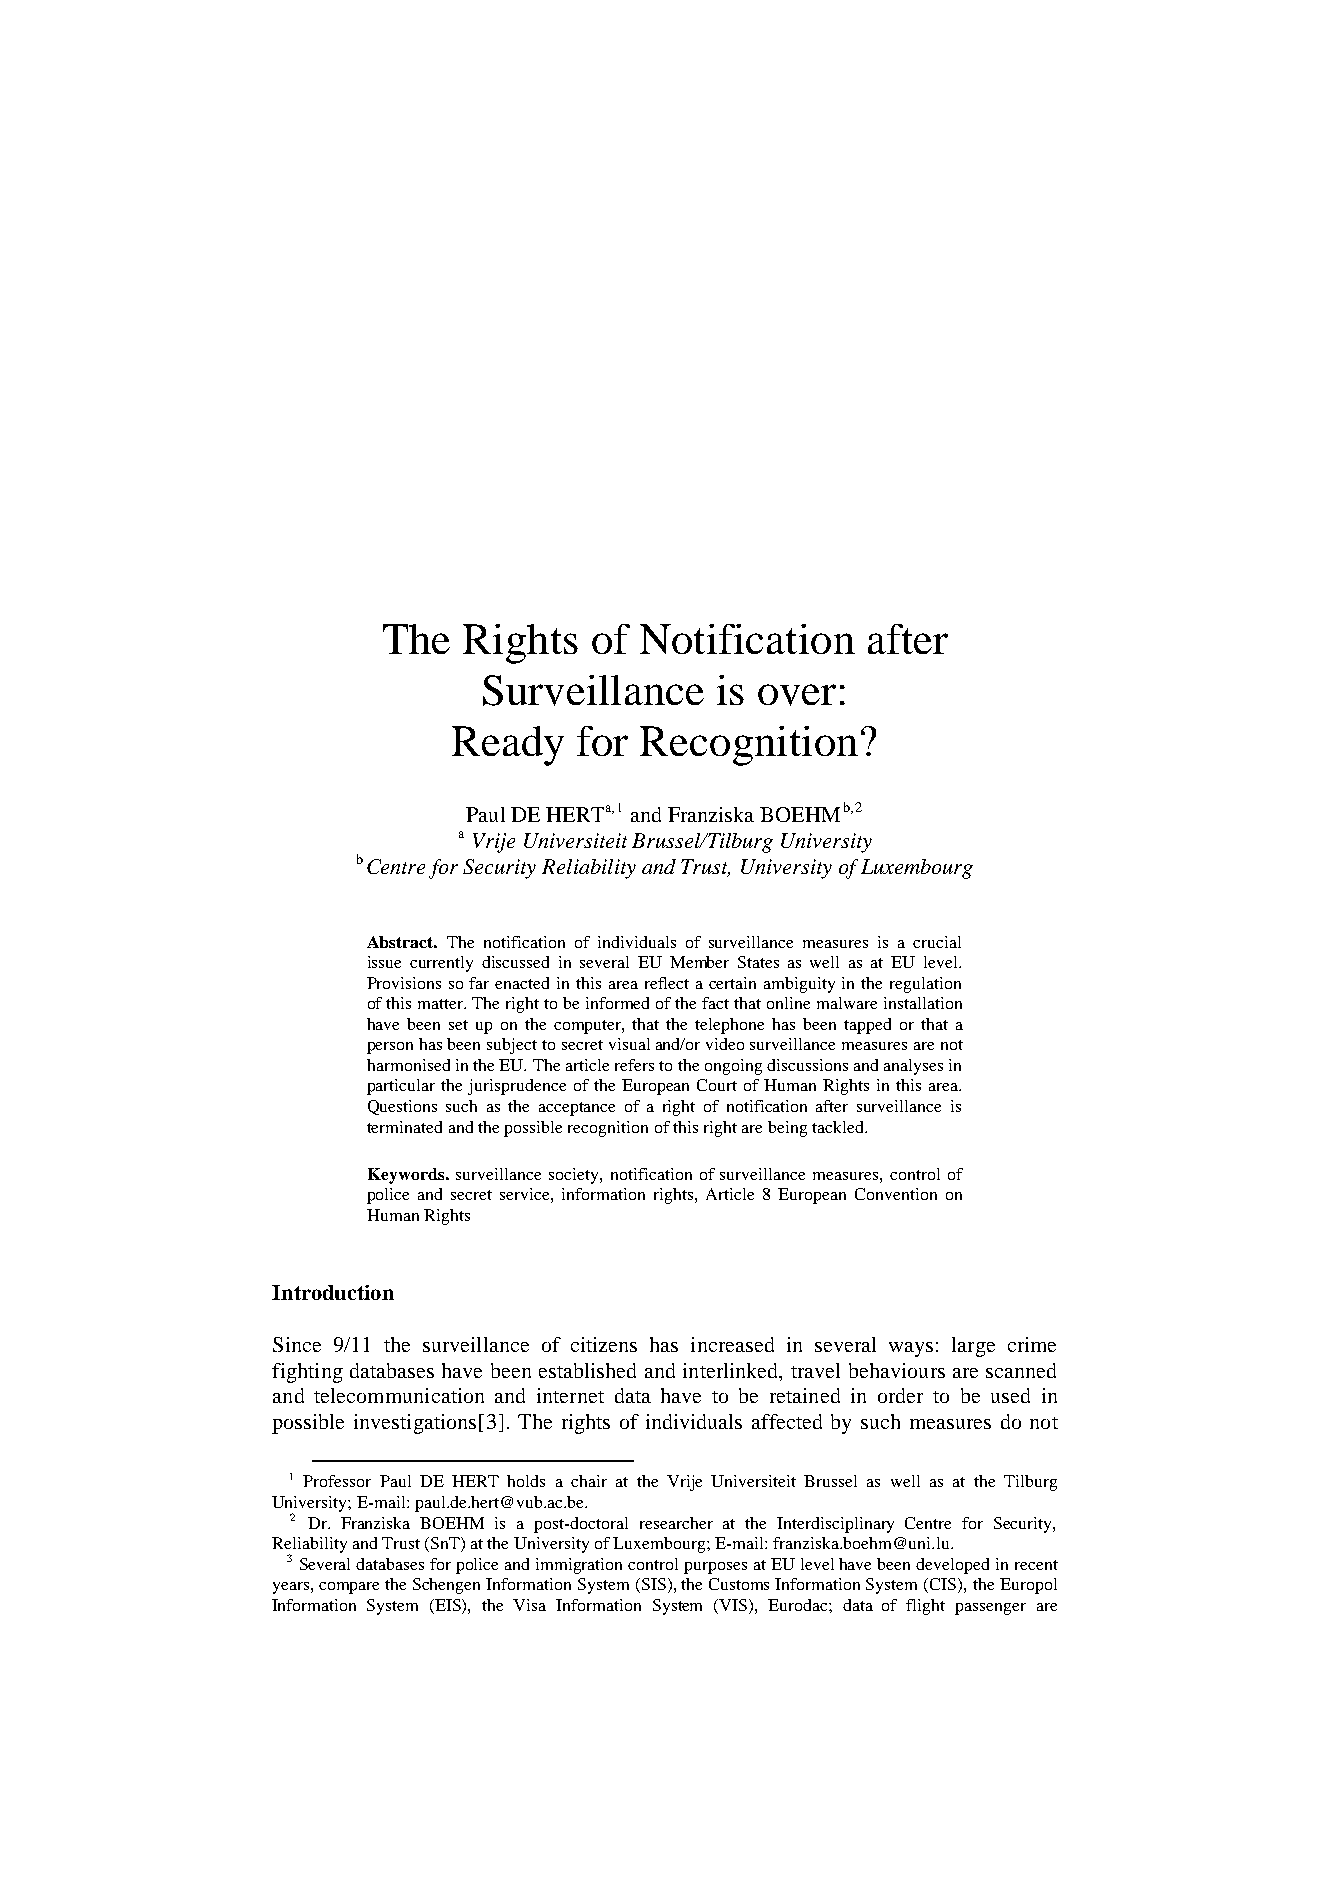  What do you see at coordinates (937, 942) in the screenshot?
I see `crucial` at bounding box center [937, 942].
